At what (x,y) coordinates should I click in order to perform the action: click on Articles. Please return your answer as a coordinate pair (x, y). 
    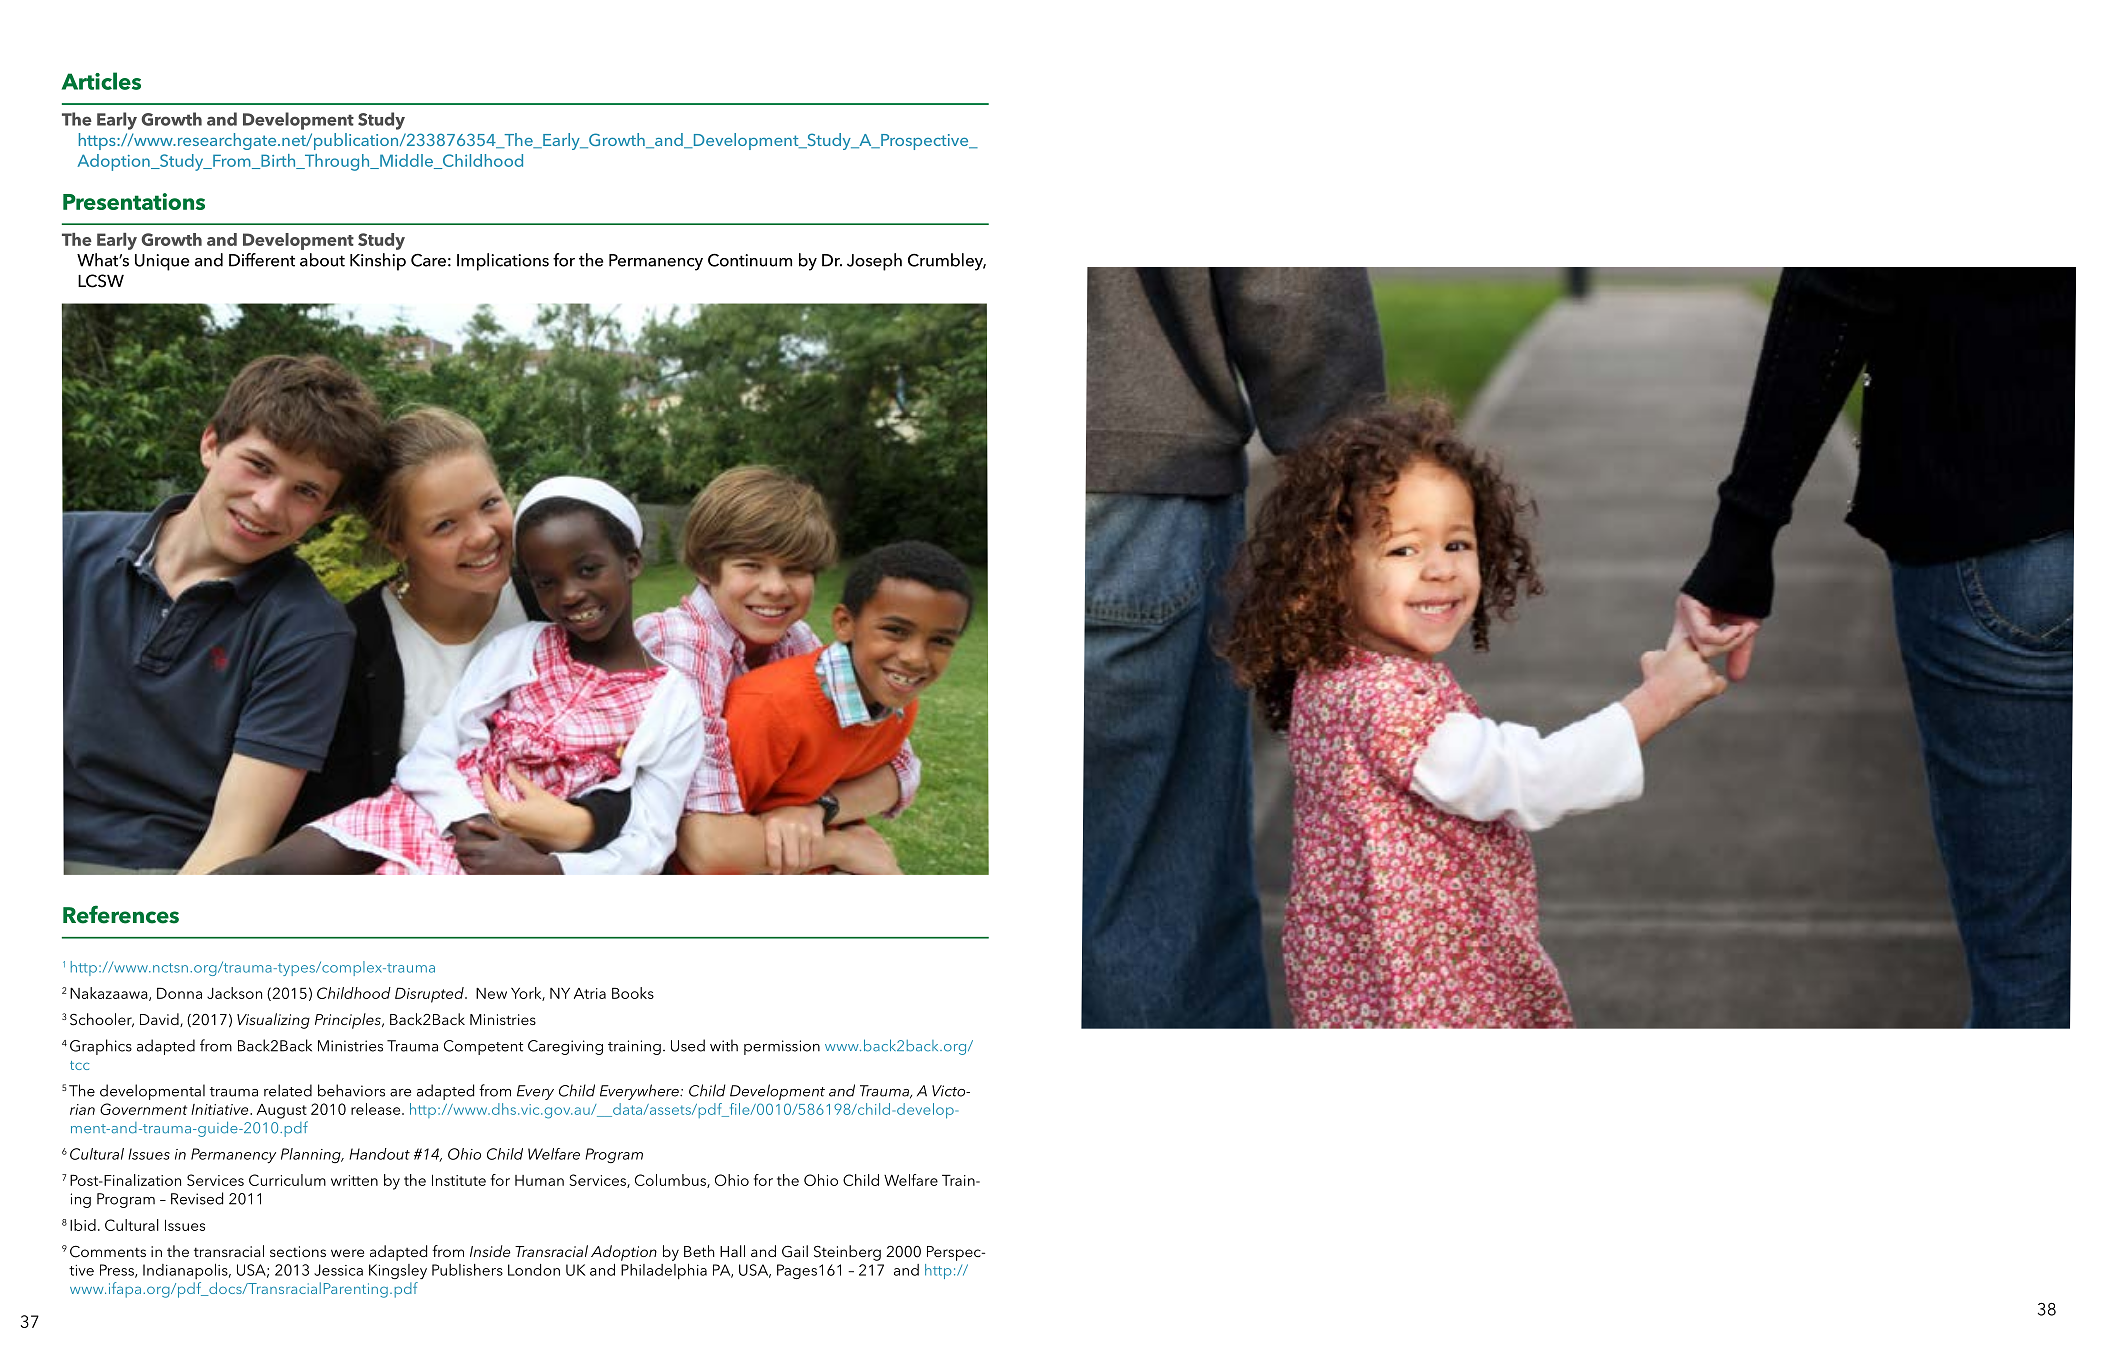
    Looking at the image, I should click on (101, 81).
